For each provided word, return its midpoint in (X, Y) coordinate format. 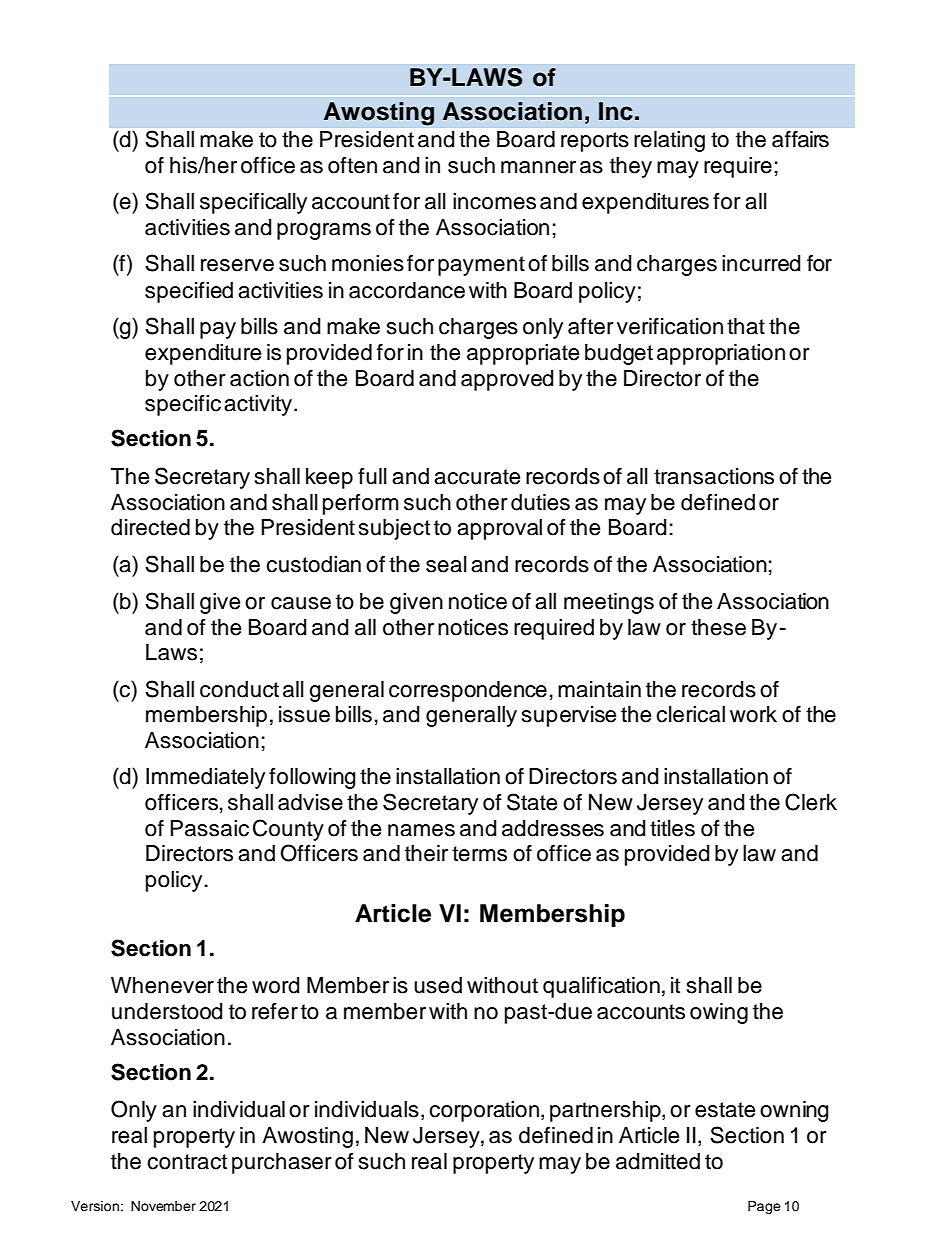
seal (446, 564)
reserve (237, 265)
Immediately (205, 778)
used (438, 985)
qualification (601, 987)
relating (669, 141)
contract (187, 1162)
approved (507, 380)
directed (150, 527)
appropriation (721, 354)
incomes (494, 201)
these (718, 627)
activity (258, 405)
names (421, 830)
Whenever (162, 985)
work (753, 714)
